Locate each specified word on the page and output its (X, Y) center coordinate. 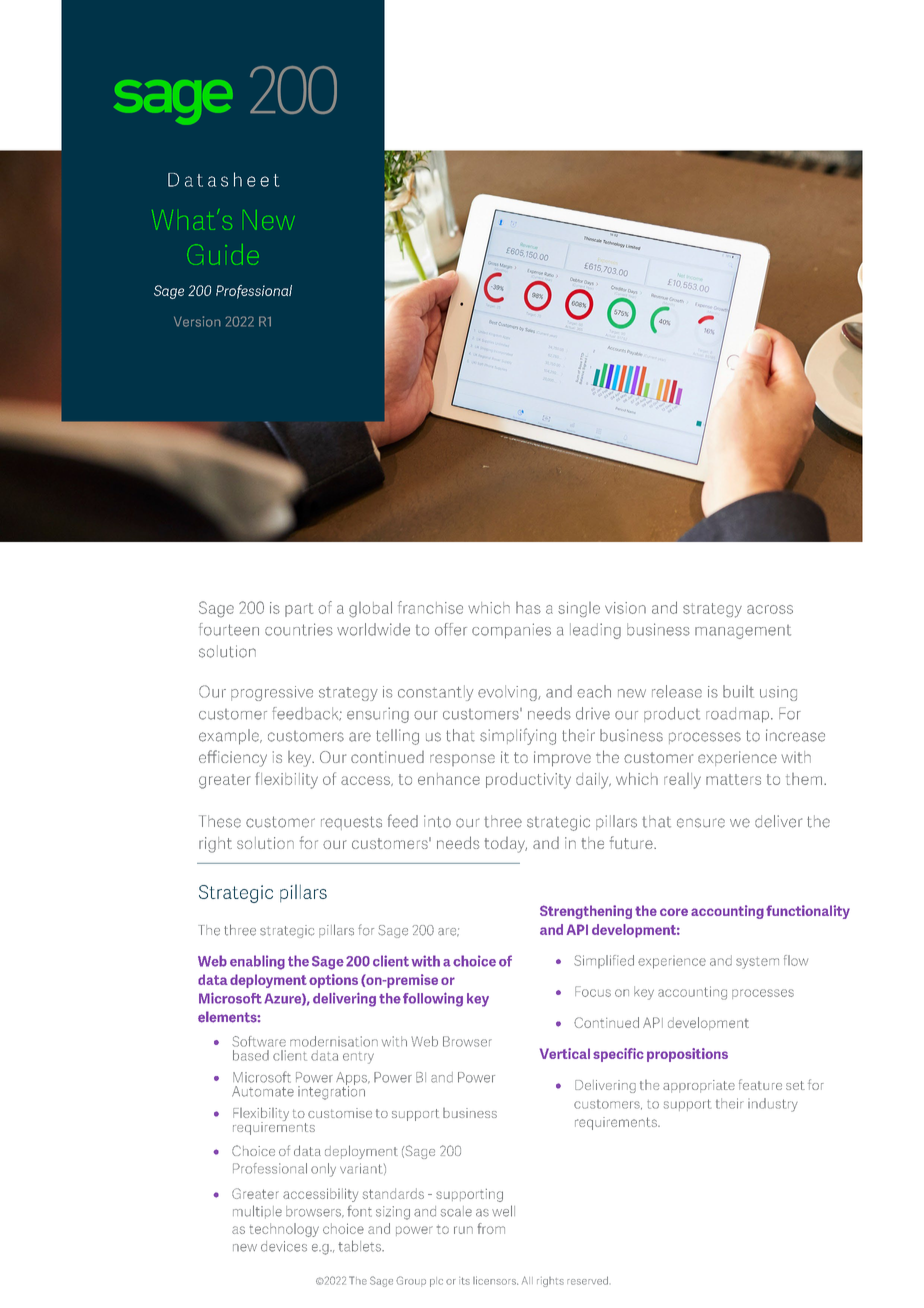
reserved (587, 1280)
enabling (257, 962)
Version (197, 321)
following (433, 999)
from (491, 1228)
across (770, 609)
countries (299, 629)
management (743, 632)
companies (511, 631)
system (757, 963)
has (528, 608)
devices (284, 1246)
